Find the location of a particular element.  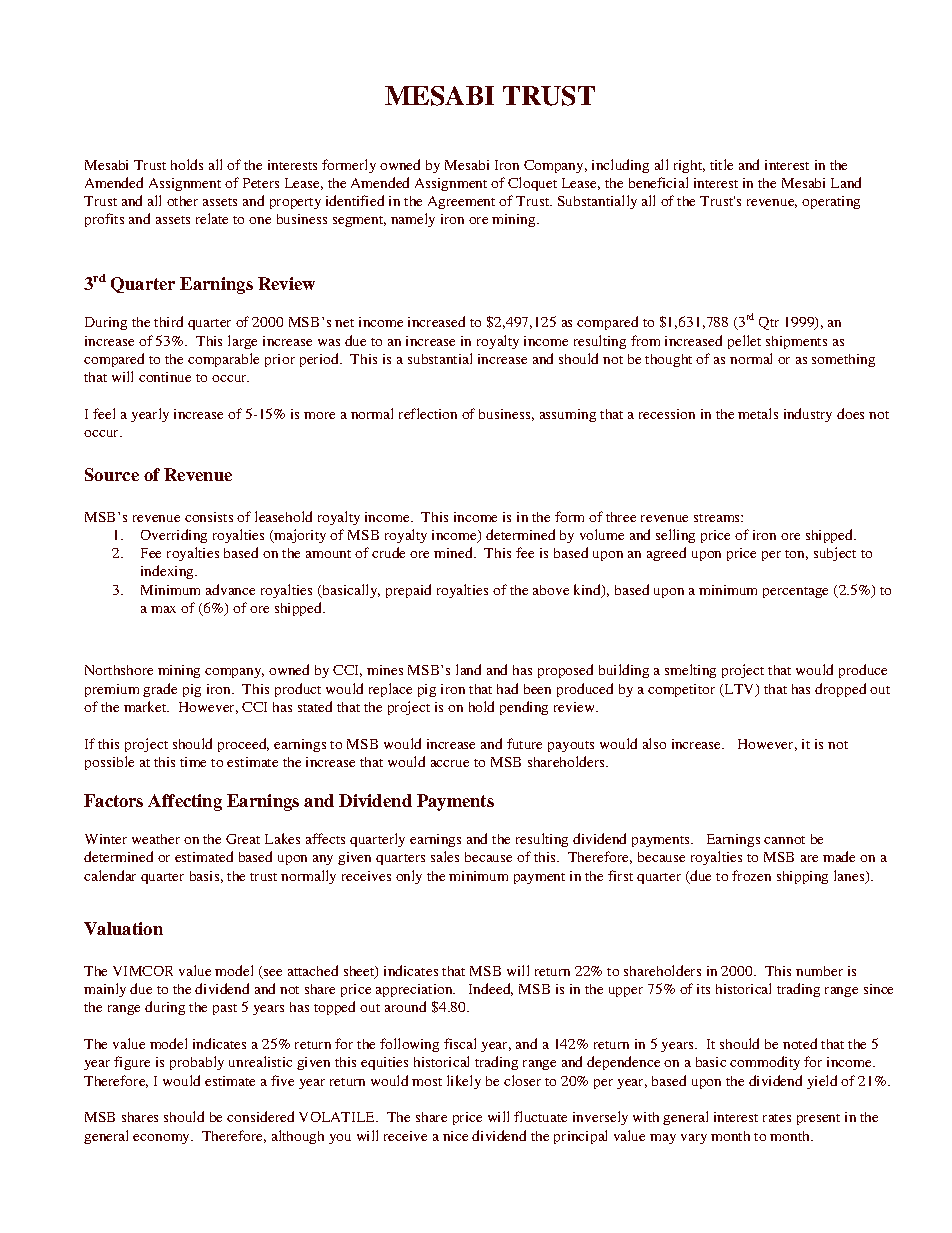

other is located at coordinates (182, 201).
